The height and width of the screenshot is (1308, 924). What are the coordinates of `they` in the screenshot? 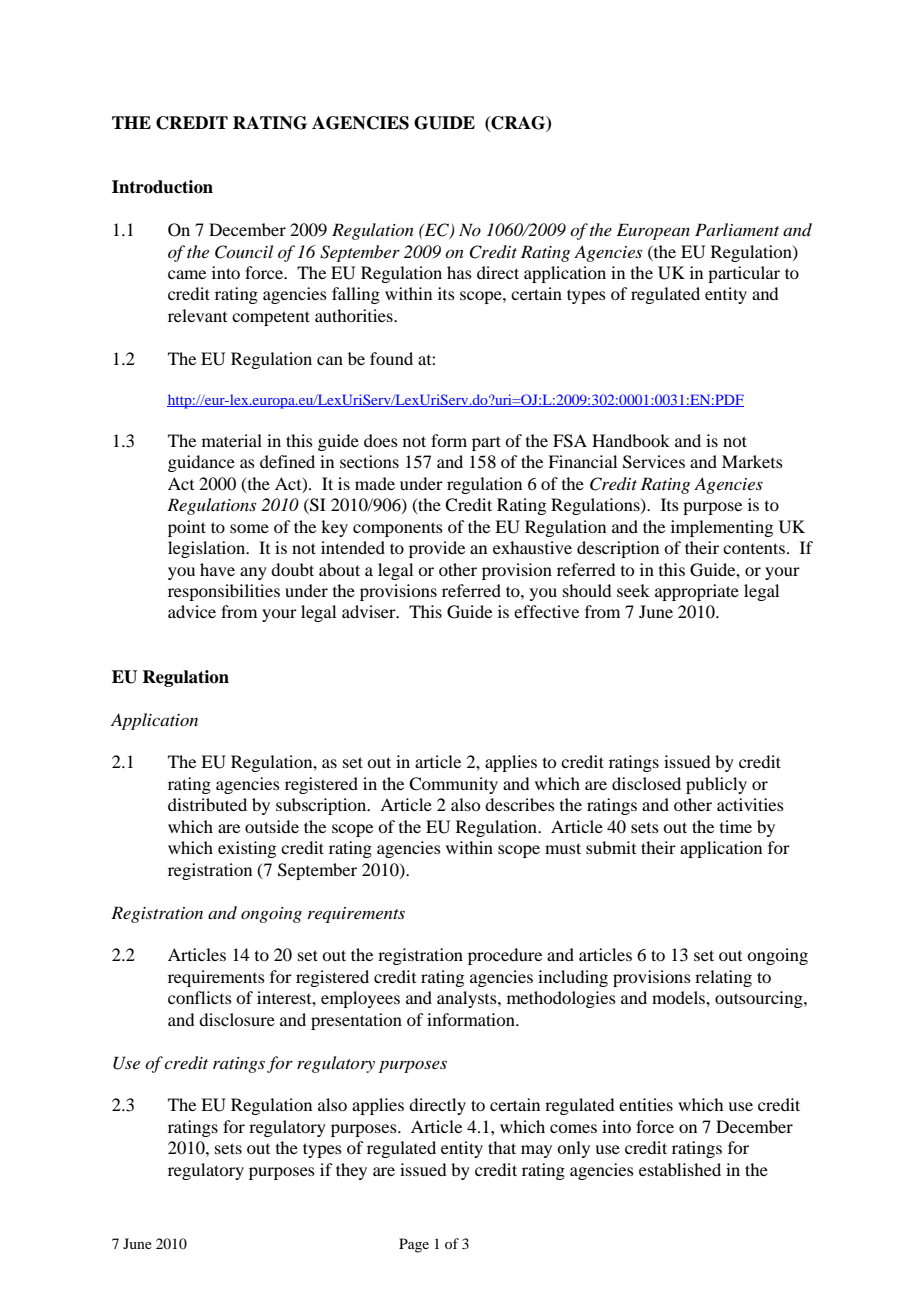 It's located at (351, 1171).
